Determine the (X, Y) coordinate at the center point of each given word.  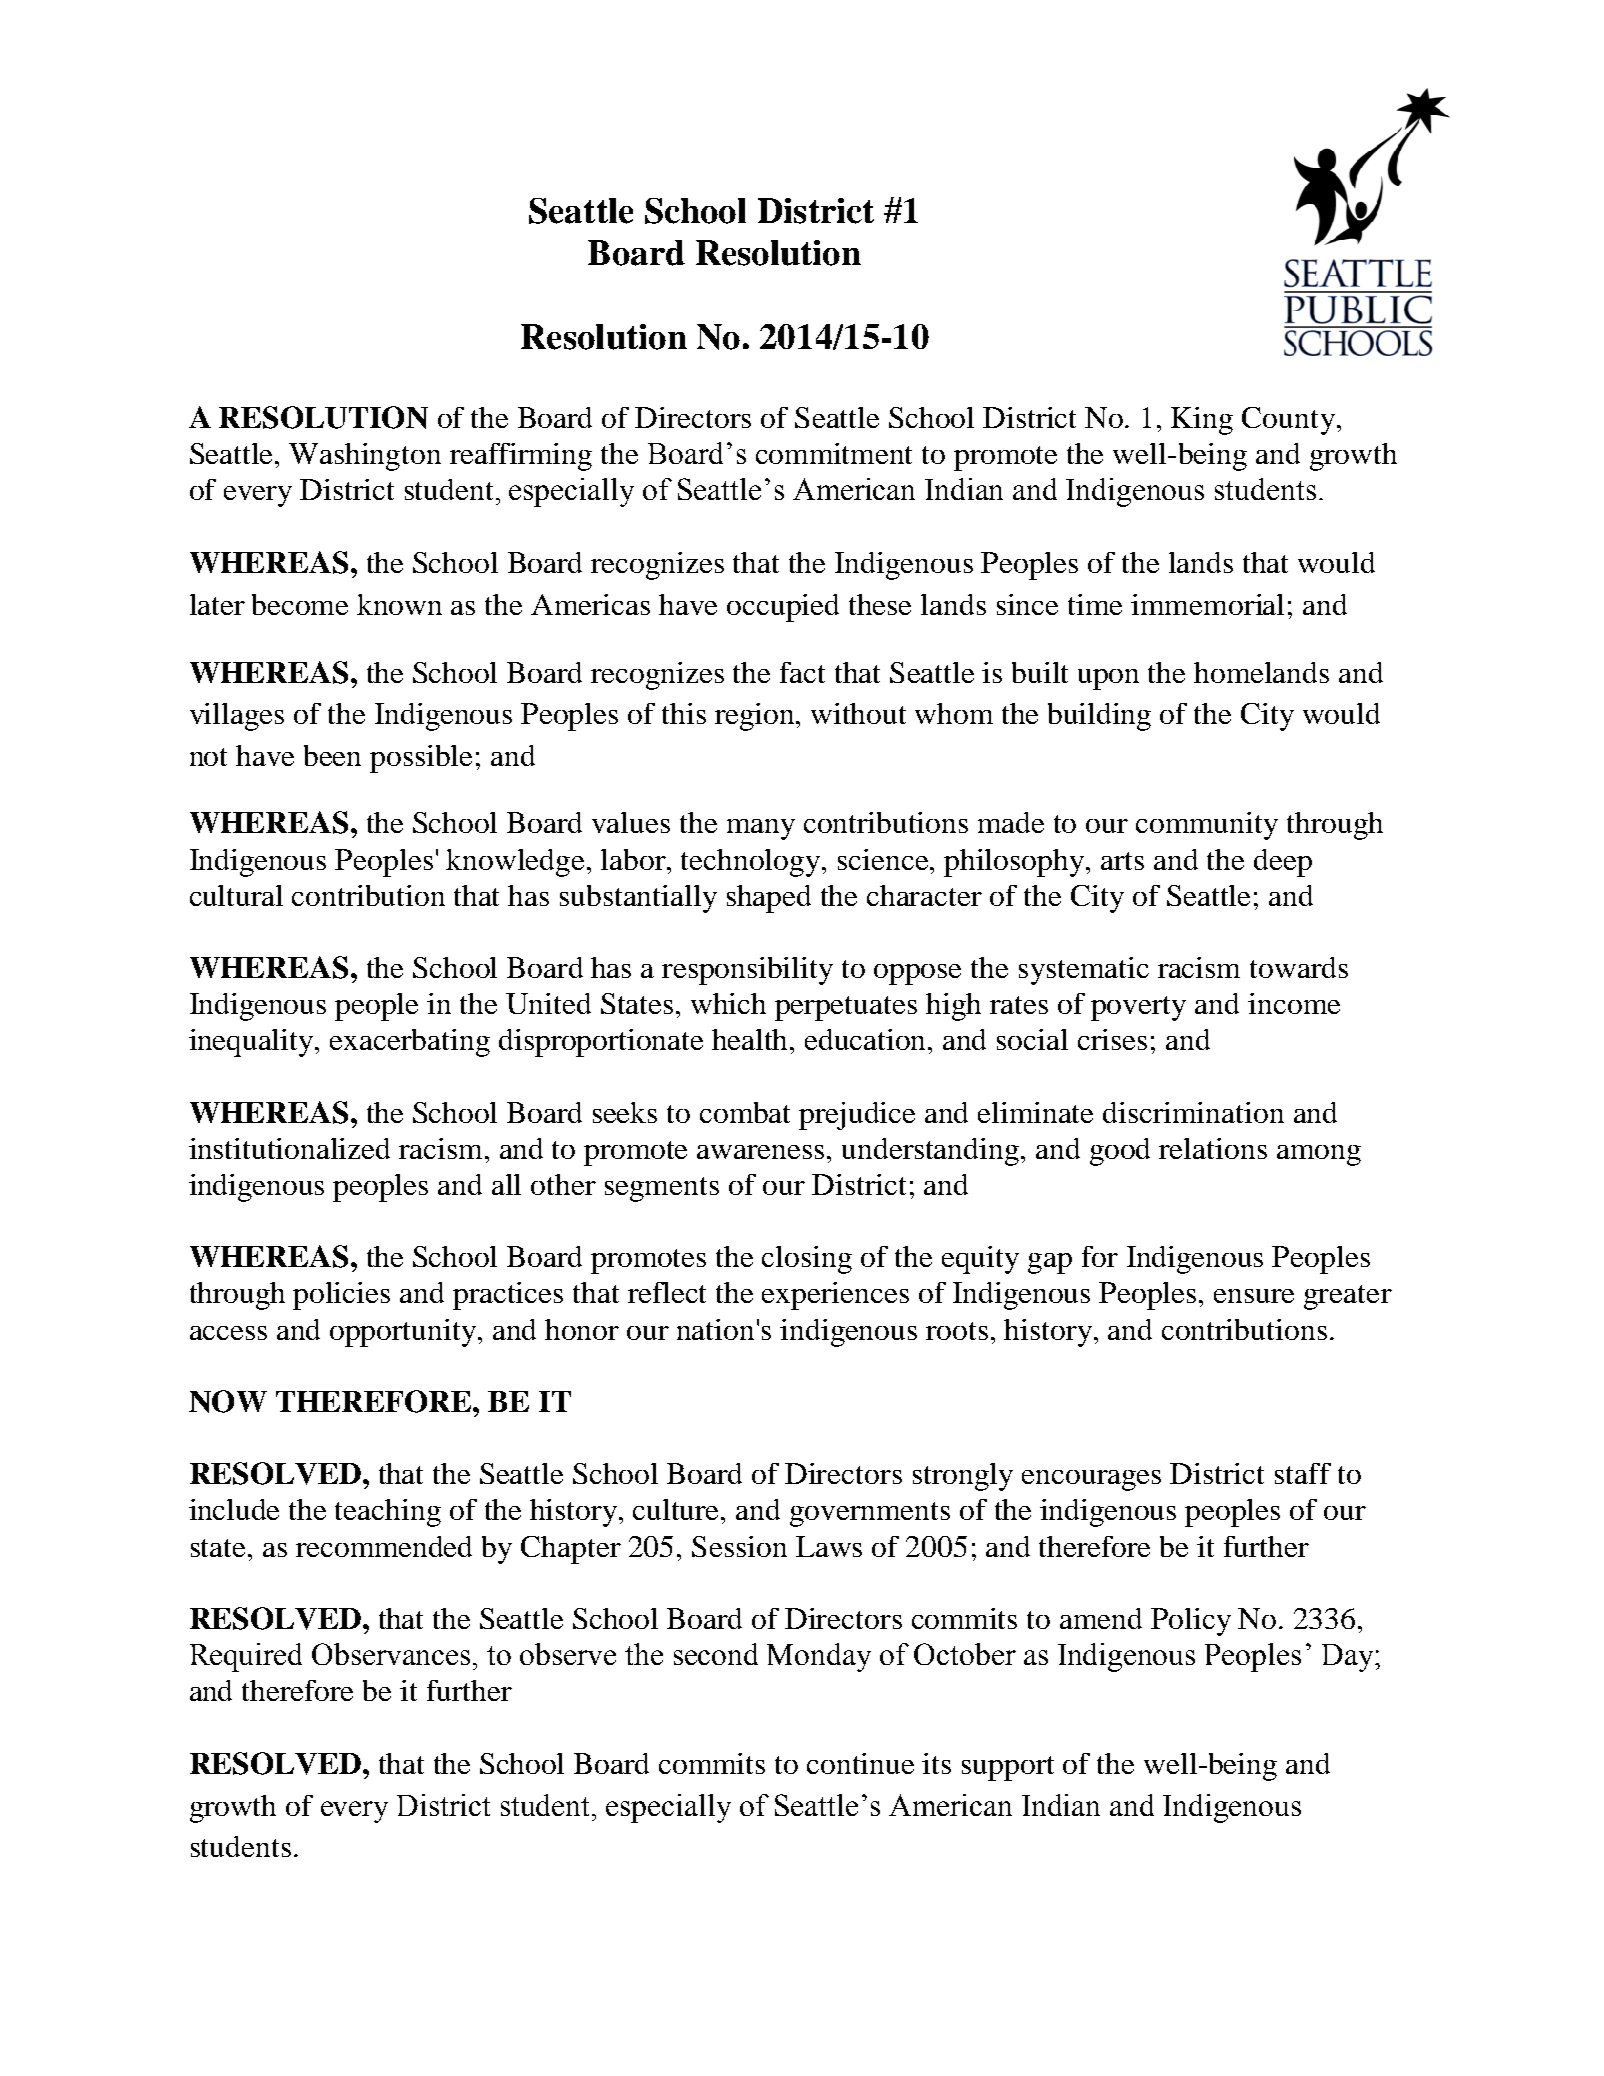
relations (1213, 1148)
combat (745, 1112)
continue (860, 1763)
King (1202, 421)
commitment (834, 453)
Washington (365, 457)
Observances (393, 1654)
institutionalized (289, 1148)
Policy (1191, 1622)
